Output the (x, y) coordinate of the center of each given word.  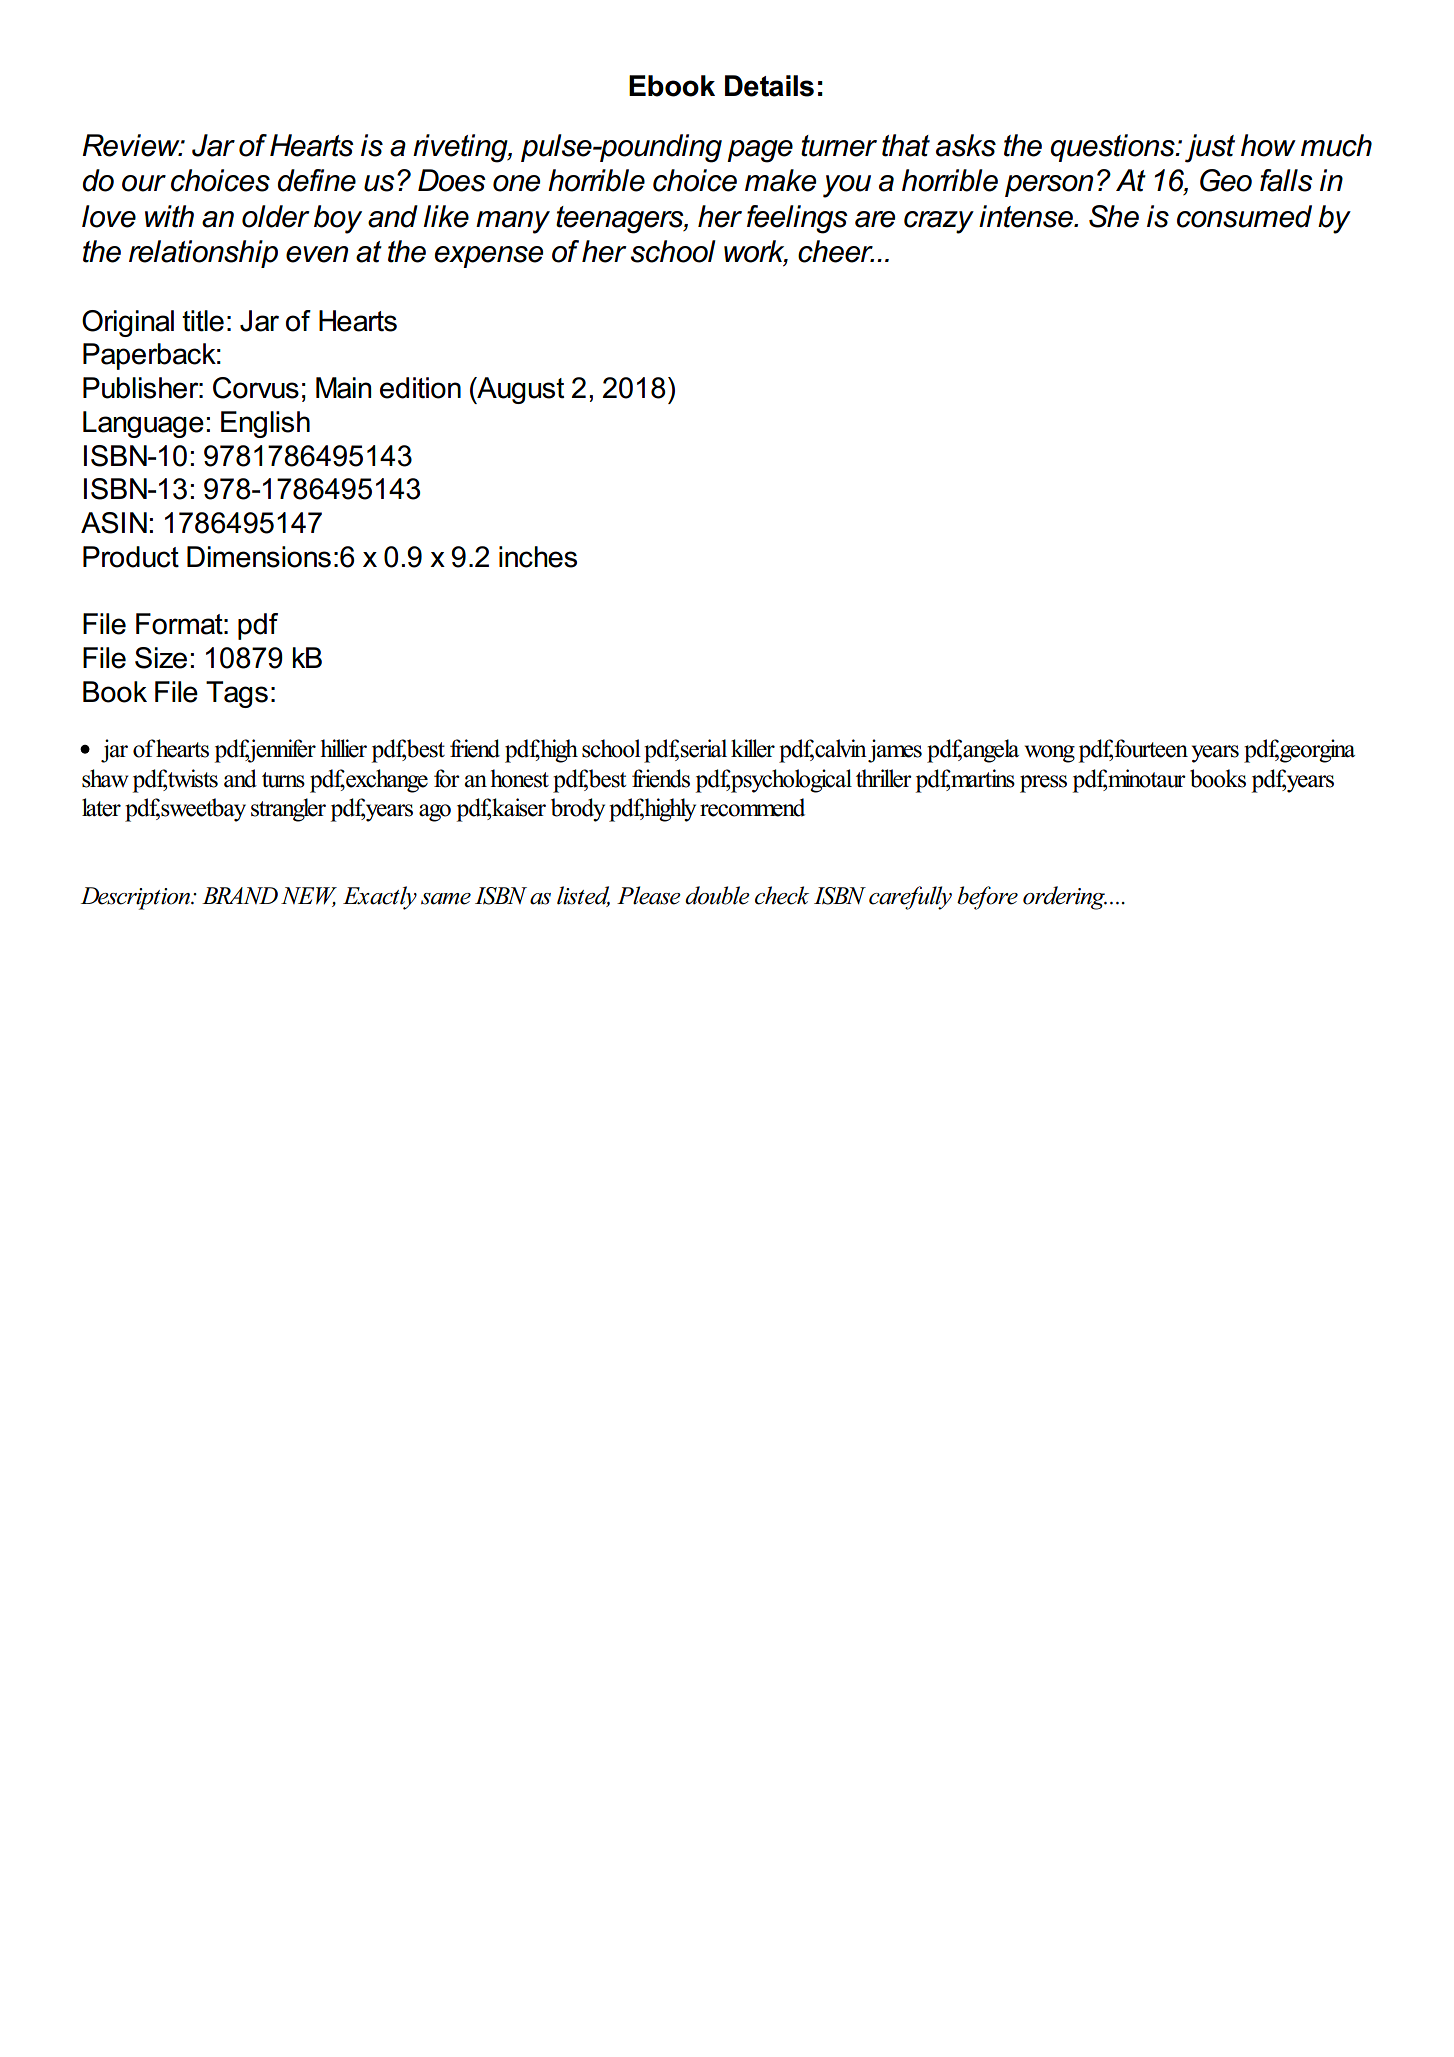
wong (1050, 754)
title (203, 321)
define (317, 180)
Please (649, 895)
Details (769, 86)
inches (538, 557)
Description (136, 898)
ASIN (114, 523)
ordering (1065, 898)
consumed (1244, 216)
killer (753, 748)
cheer (836, 251)
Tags (237, 694)
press (1043, 784)
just (1210, 148)
